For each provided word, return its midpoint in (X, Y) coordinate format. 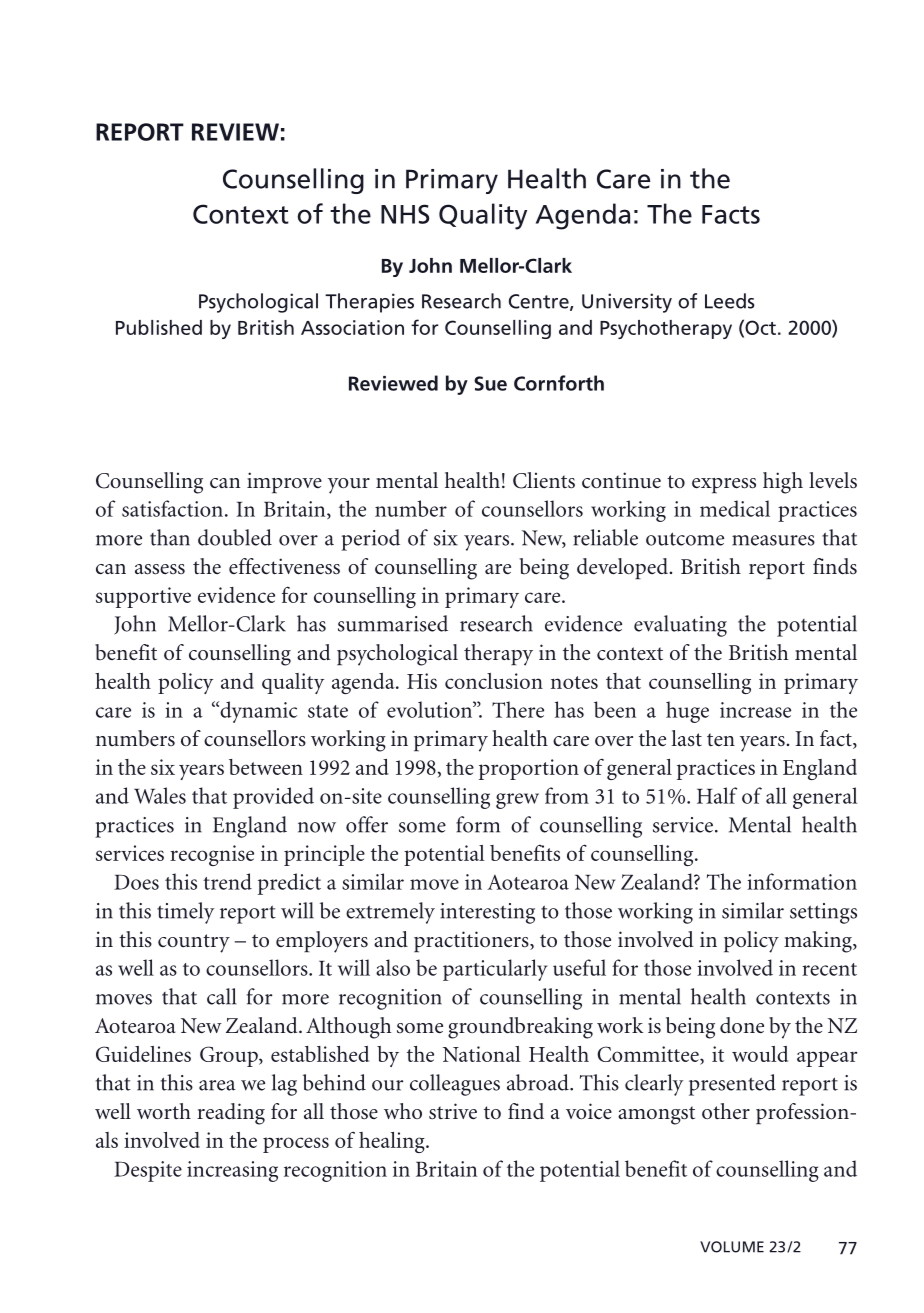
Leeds (730, 301)
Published (159, 327)
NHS (405, 214)
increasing (232, 1171)
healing (393, 1142)
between (266, 767)
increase (755, 710)
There (518, 709)
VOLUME (732, 1247)
